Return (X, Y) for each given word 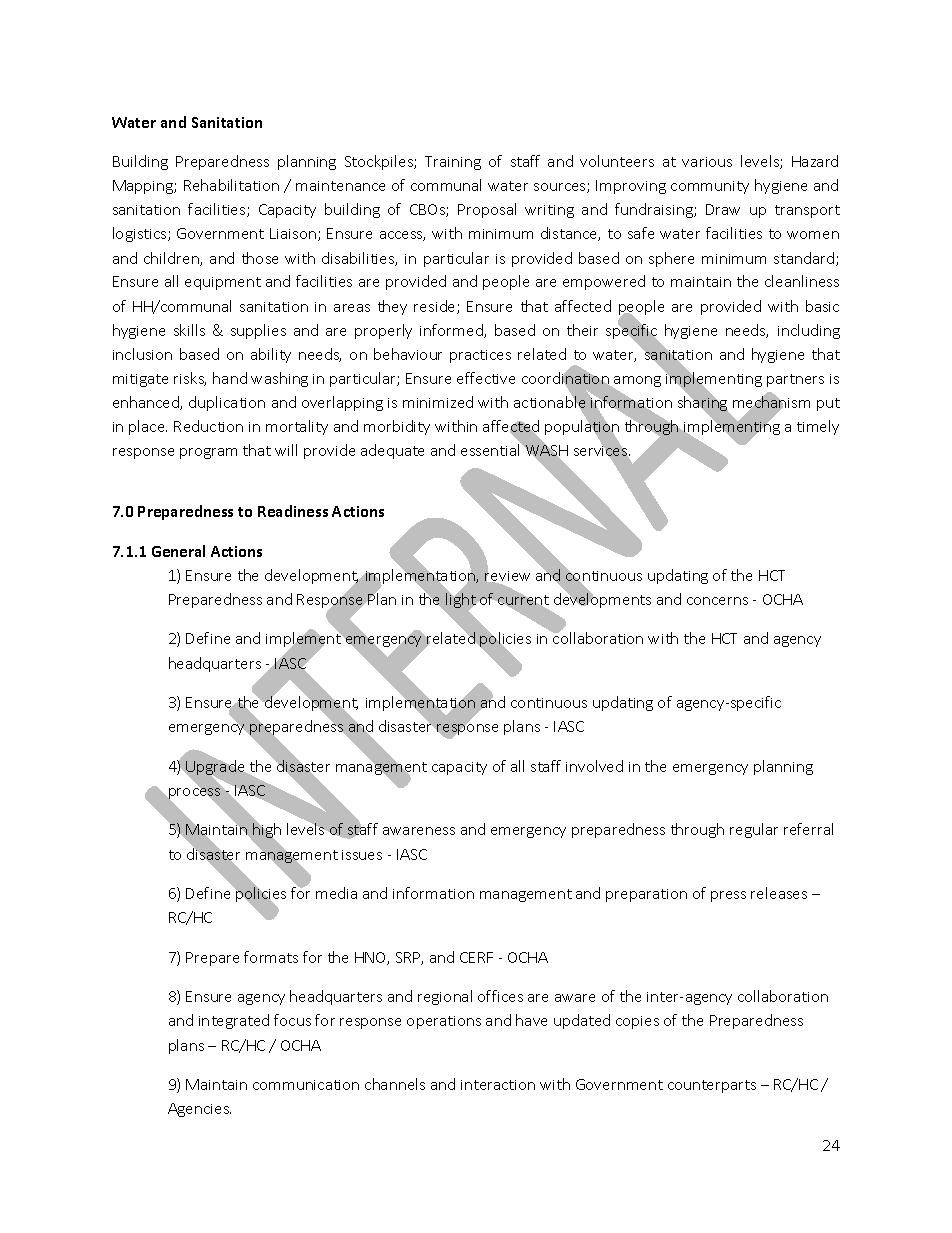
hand (230, 378)
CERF (476, 957)
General (178, 551)
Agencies (199, 1110)
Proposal (487, 210)
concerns (717, 601)
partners (795, 380)
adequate (392, 451)
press (728, 896)
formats (271, 957)
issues (362, 855)
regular (754, 830)
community (710, 187)
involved (594, 766)
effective (486, 378)
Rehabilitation (231, 185)
